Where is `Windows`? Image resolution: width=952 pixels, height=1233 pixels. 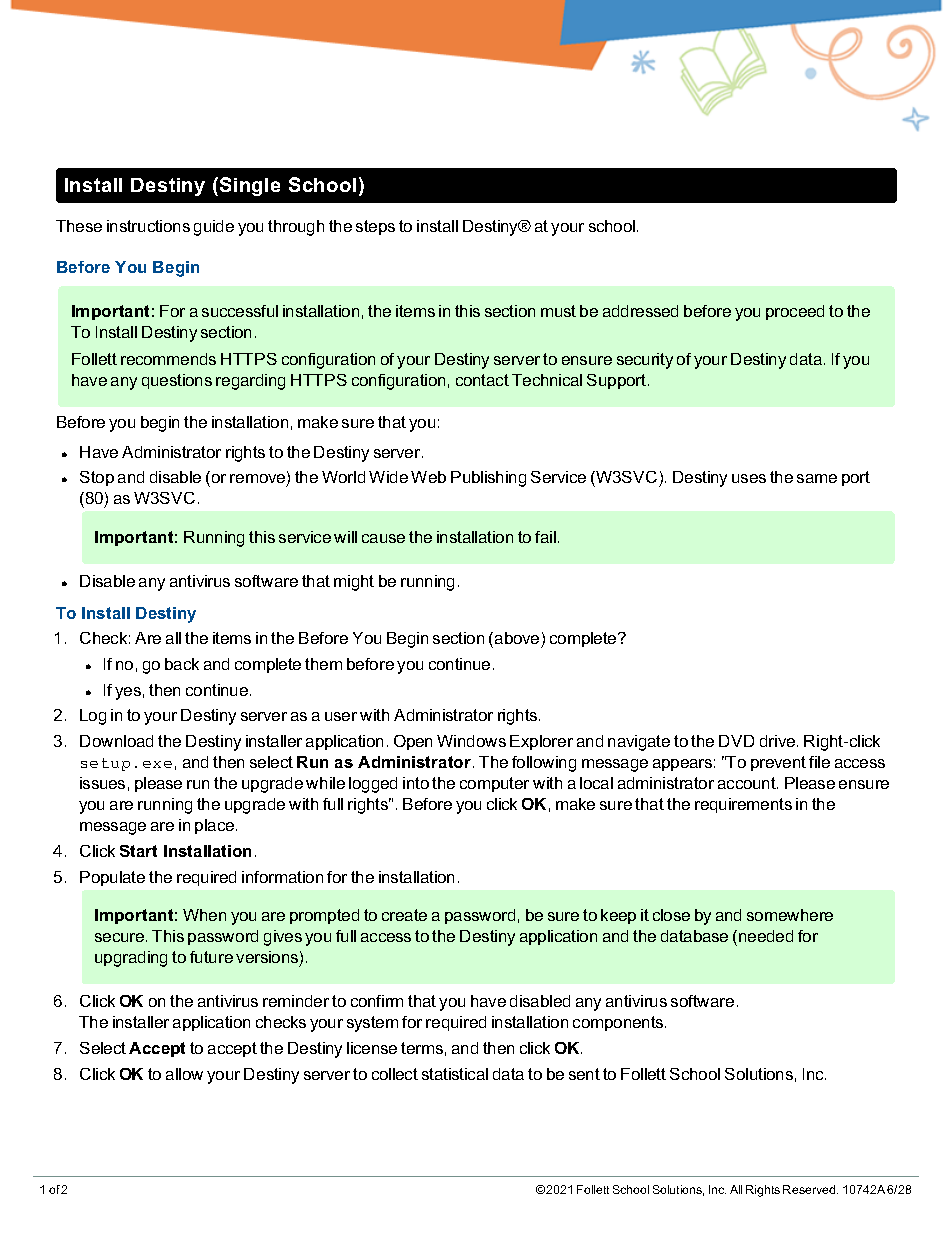
Windows is located at coordinates (471, 741).
